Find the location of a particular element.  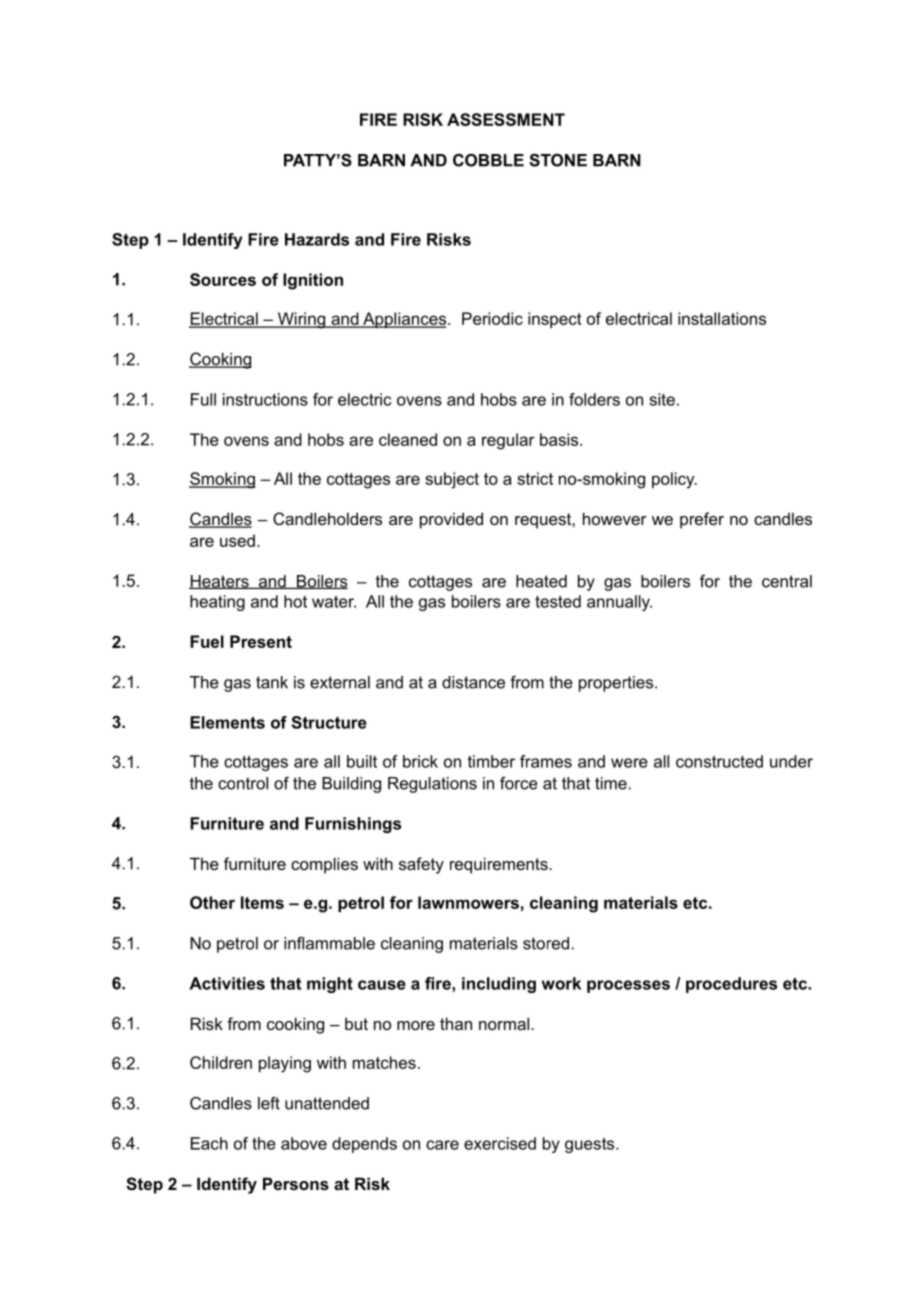

COBBLE is located at coordinates (488, 160).
